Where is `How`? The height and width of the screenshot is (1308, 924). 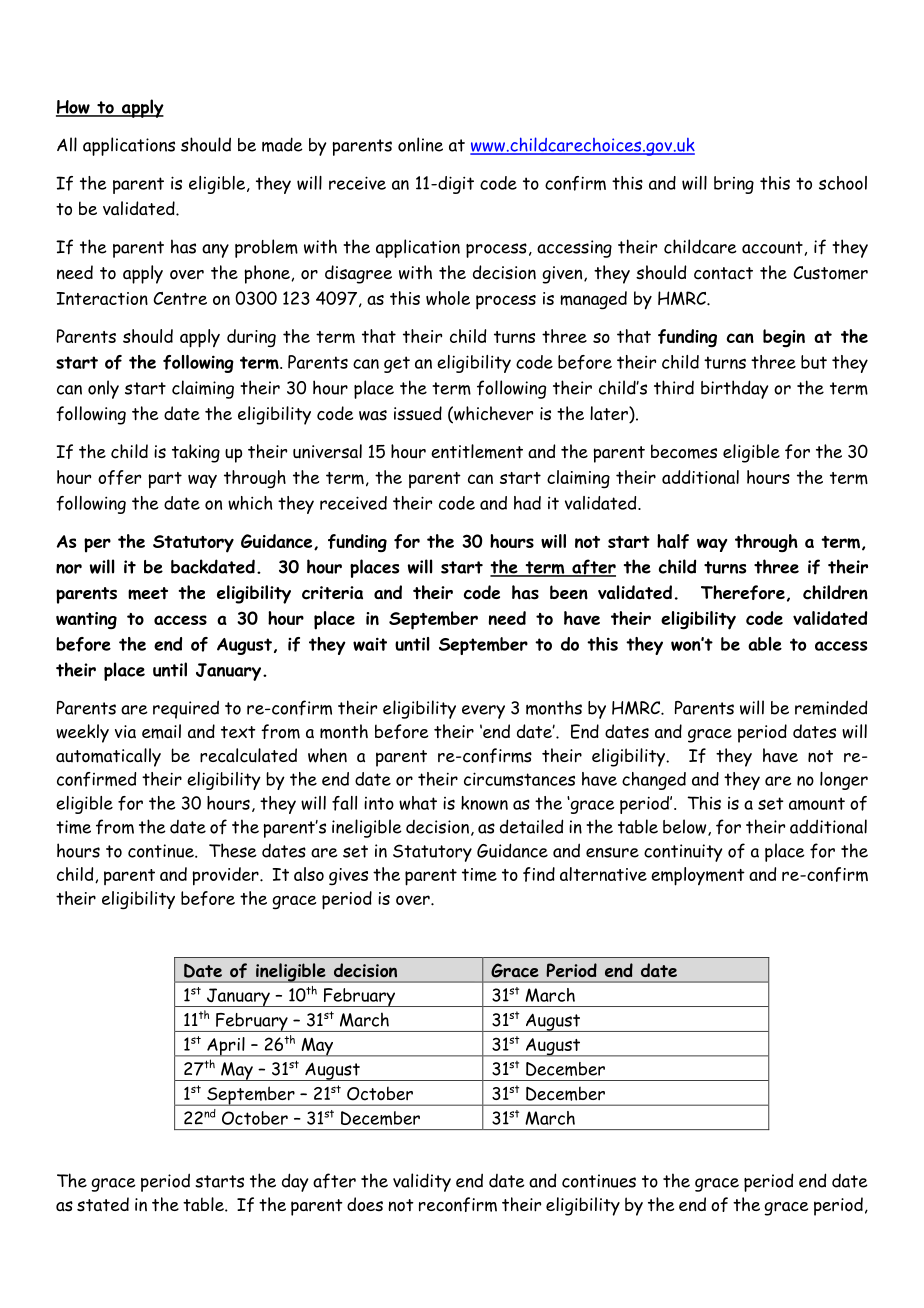 How is located at coordinates (74, 108).
